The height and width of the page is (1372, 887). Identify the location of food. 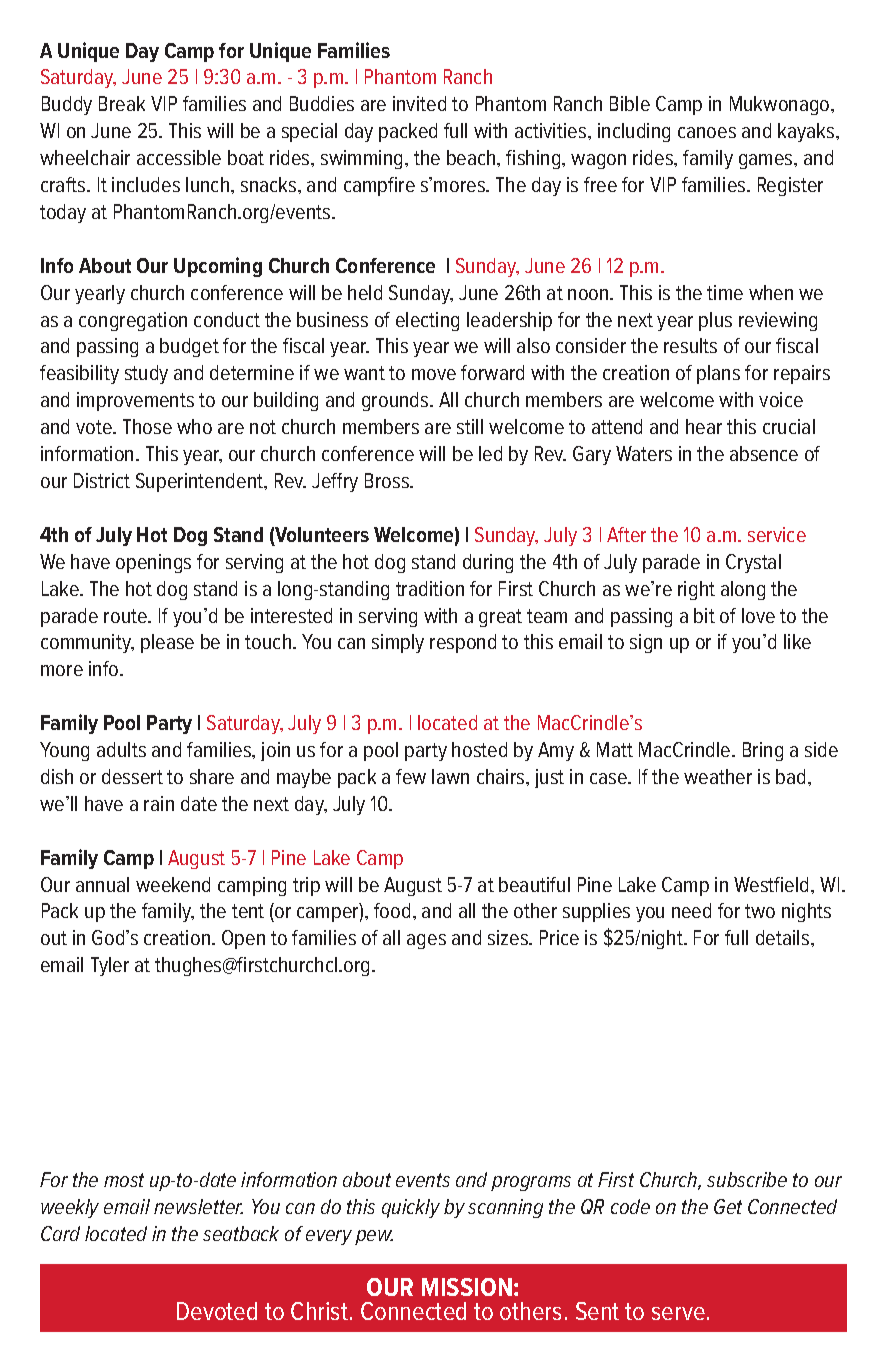
(392, 910).
